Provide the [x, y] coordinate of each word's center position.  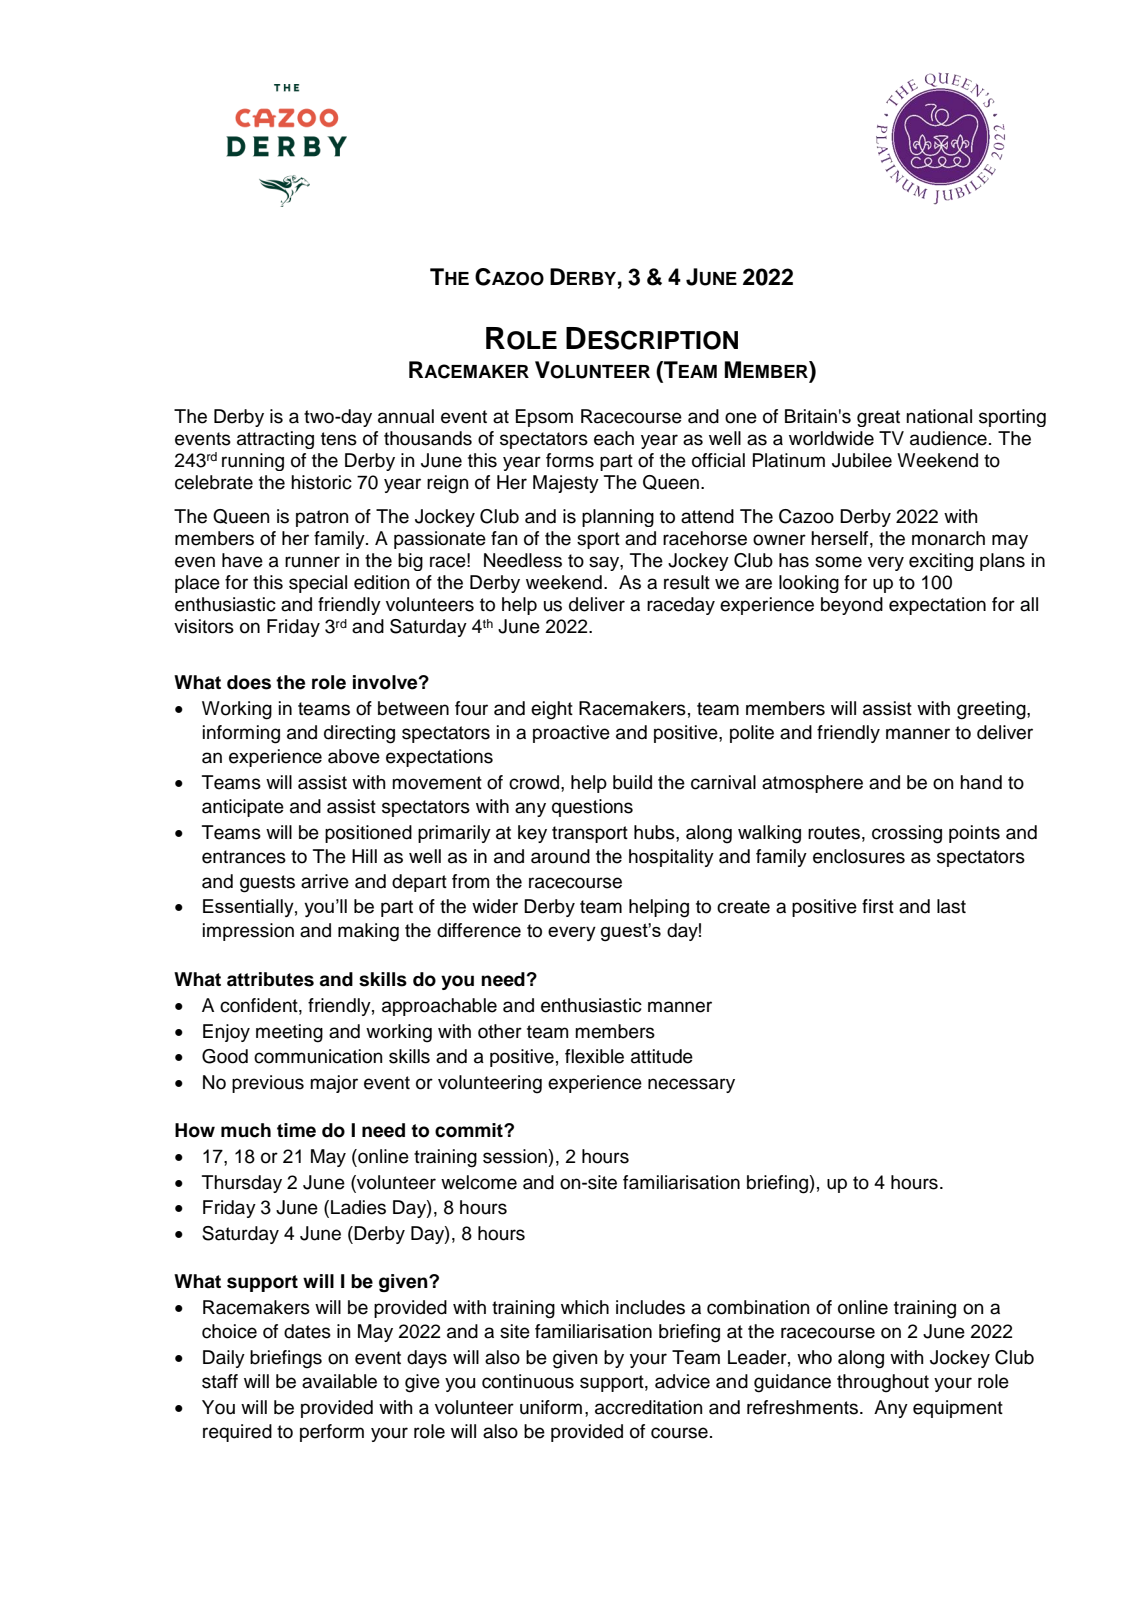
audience [948, 438]
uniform [551, 1407]
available [339, 1381]
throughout [883, 1383]
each [614, 438]
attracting [275, 440]
